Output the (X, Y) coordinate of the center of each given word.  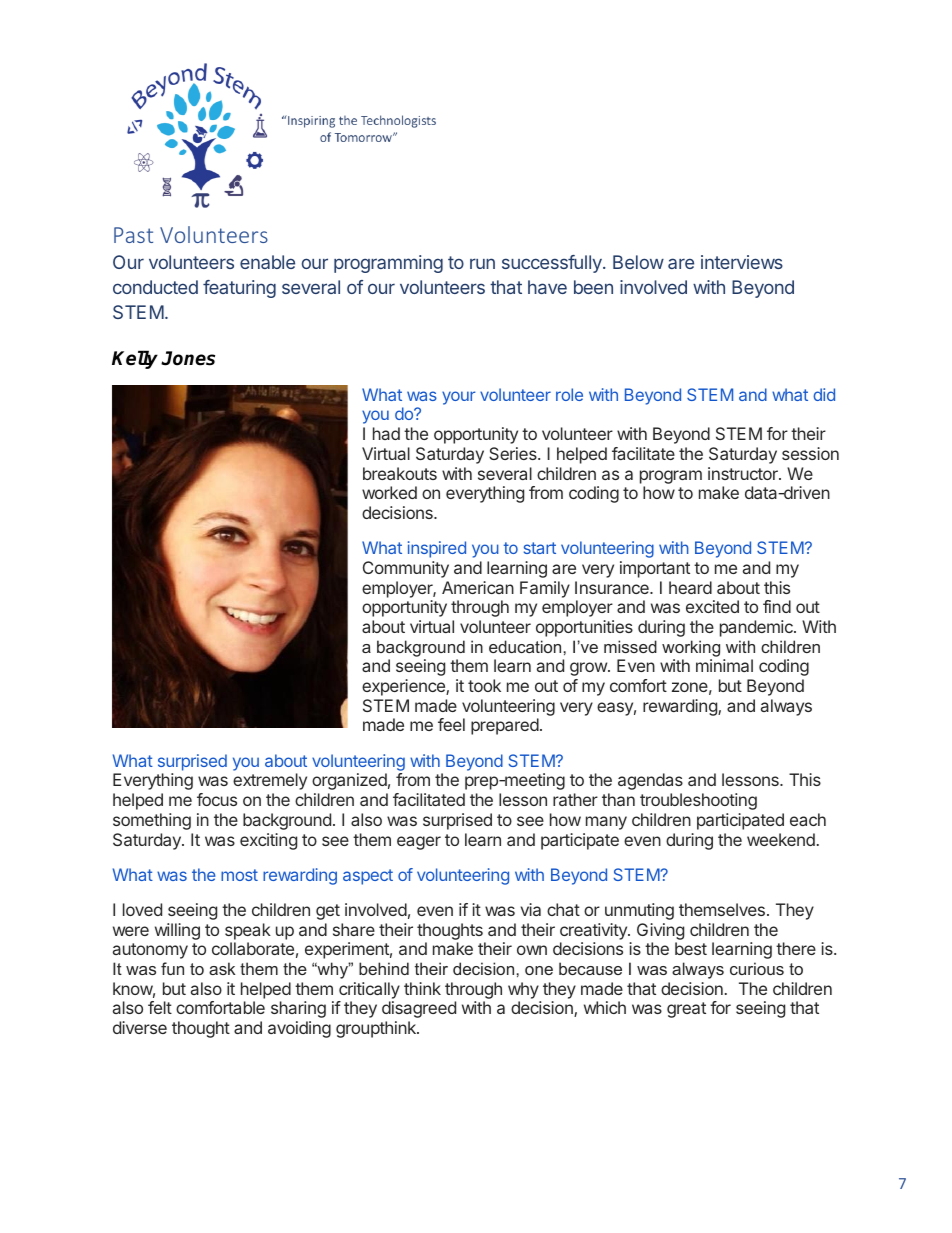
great (686, 1010)
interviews (742, 262)
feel (451, 724)
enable (267, 262)
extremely (270, 781)
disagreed (419, 1009)
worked (389, 492)
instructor (744, 473)
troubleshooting (698, 801)
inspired (437, 549)
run (482, 263)
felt (160, 1007)
